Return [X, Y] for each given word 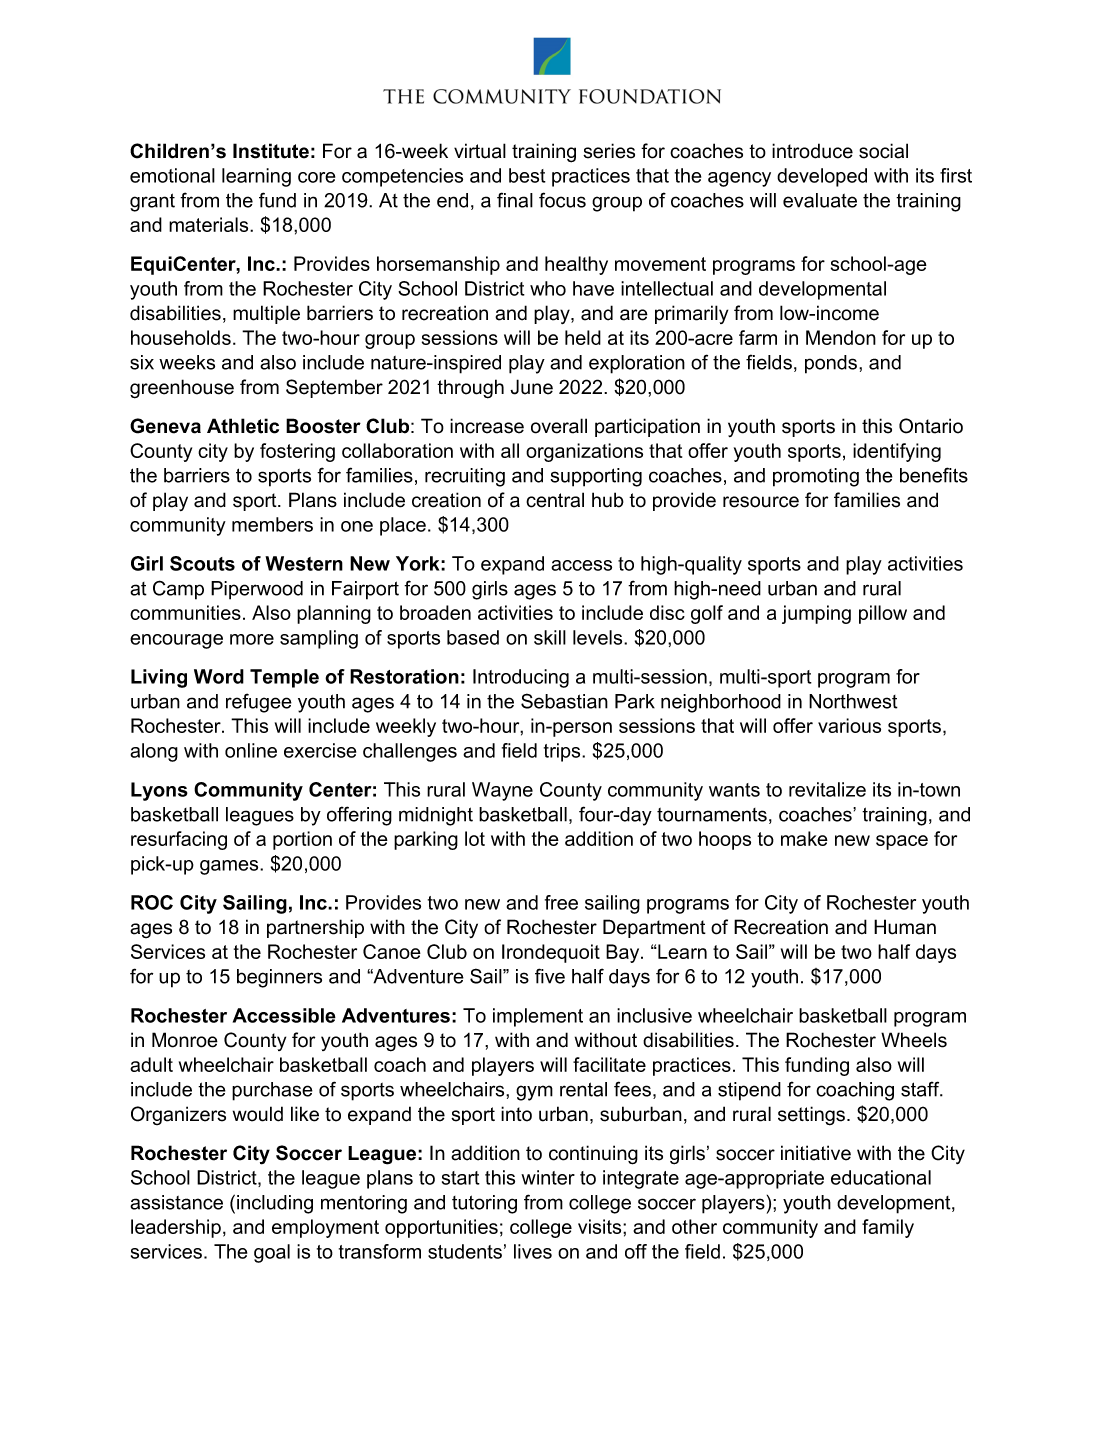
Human [905, 927]
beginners [279, 978]
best [527, 175]
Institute [271, 151]
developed [822, 177]
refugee [259, 703]
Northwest [853, 701]
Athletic [243, 426]
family [888, 1228]
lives [533, 1251]
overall [559, 426]
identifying [897, 452]
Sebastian [564, 701]
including [275, 1204]
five [550, 976]
